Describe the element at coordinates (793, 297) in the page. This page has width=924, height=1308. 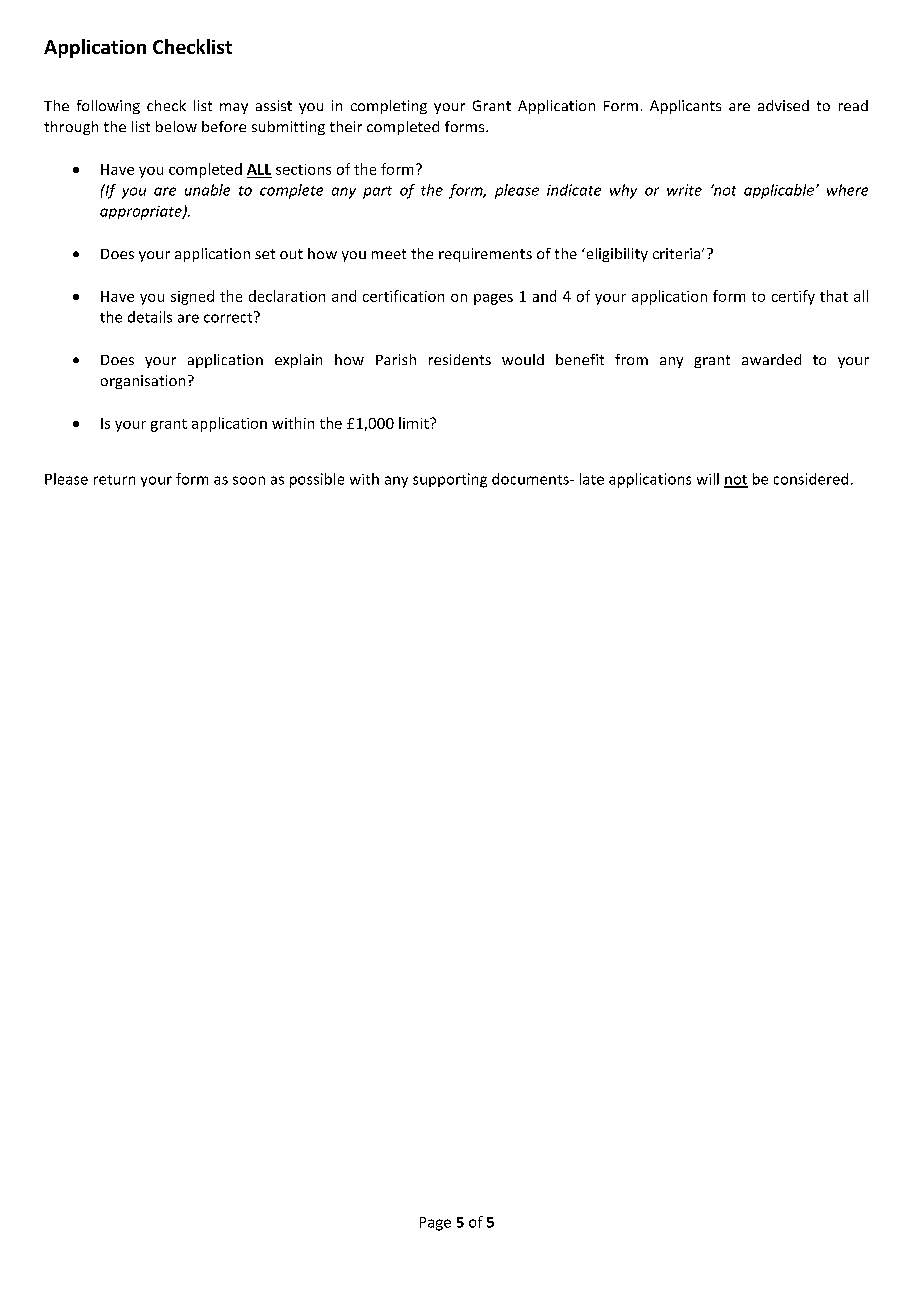
I see `certify` at that location.
